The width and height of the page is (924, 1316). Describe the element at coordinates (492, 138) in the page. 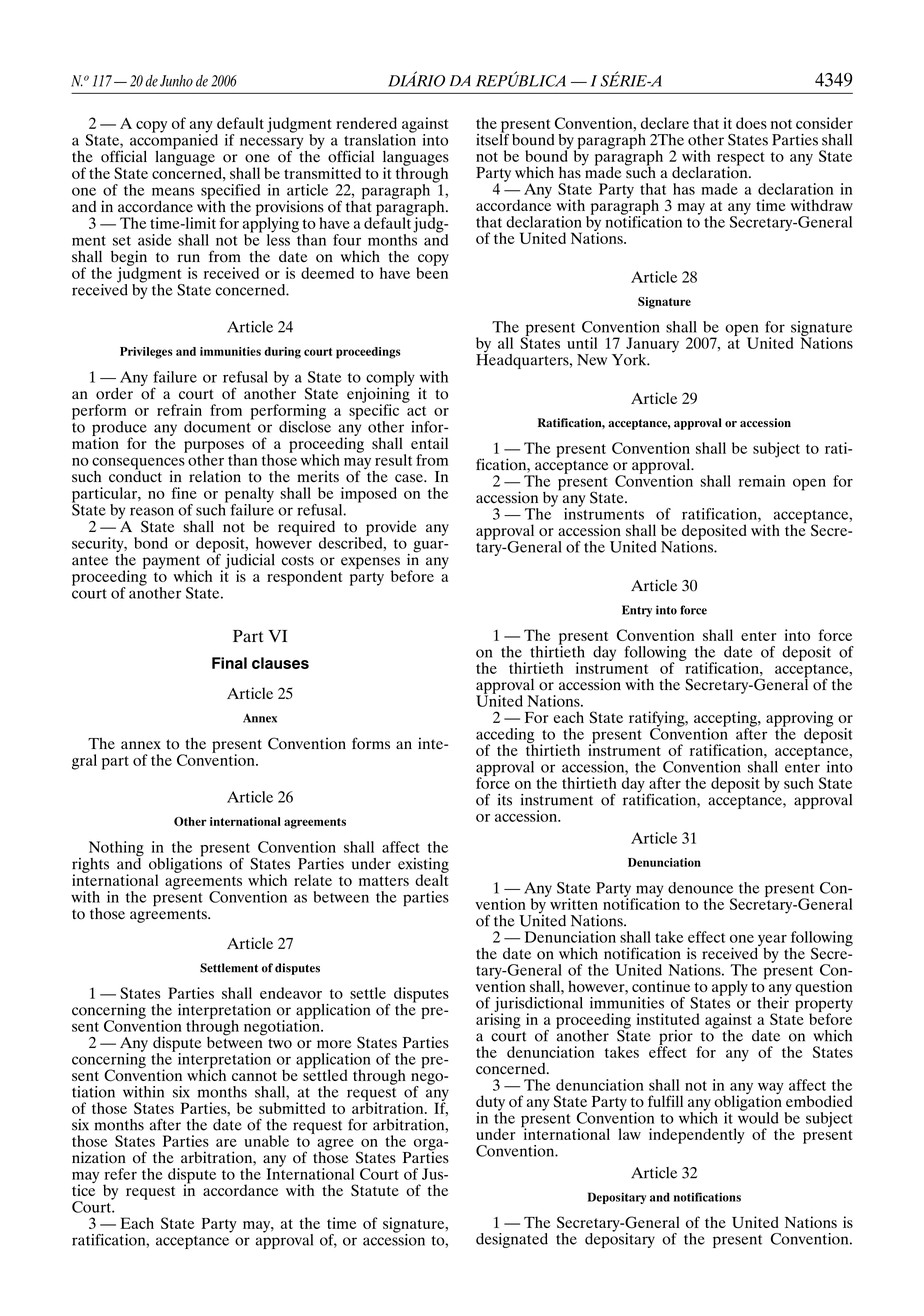

I see `itself` at that location.
